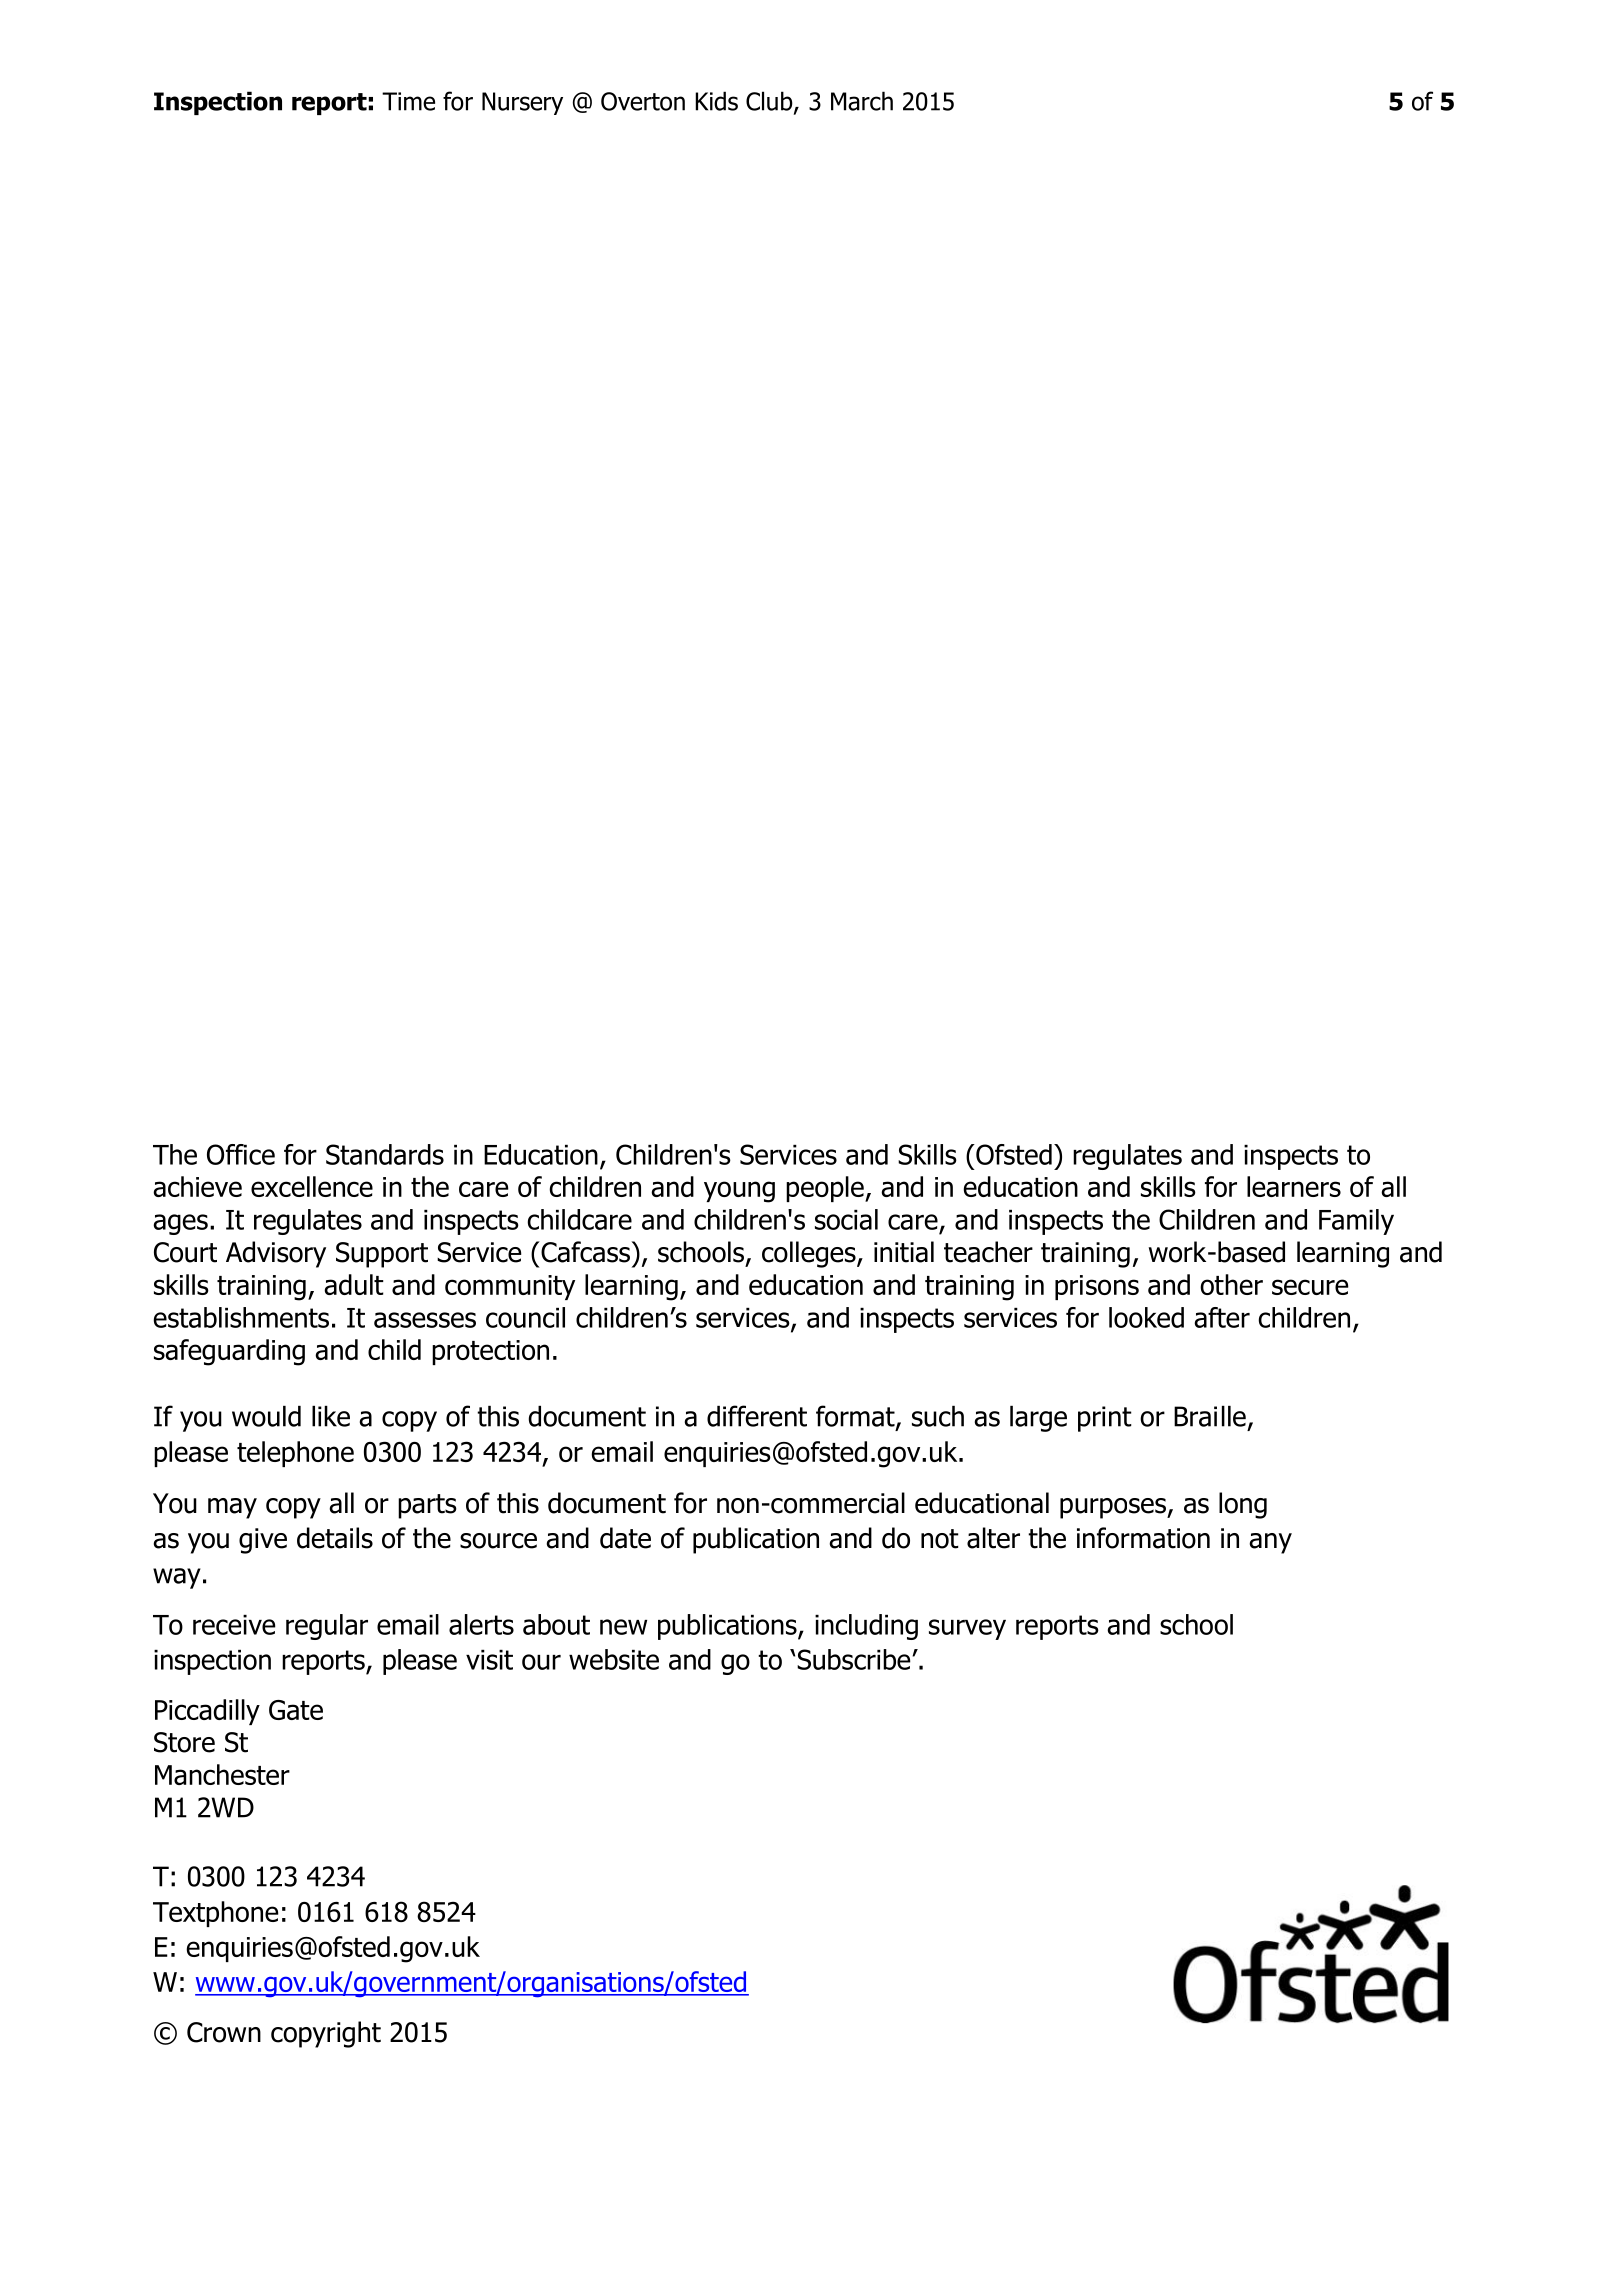 This document has width=1608, height=2274. I want to click on Standards, so click(385, 1154).
